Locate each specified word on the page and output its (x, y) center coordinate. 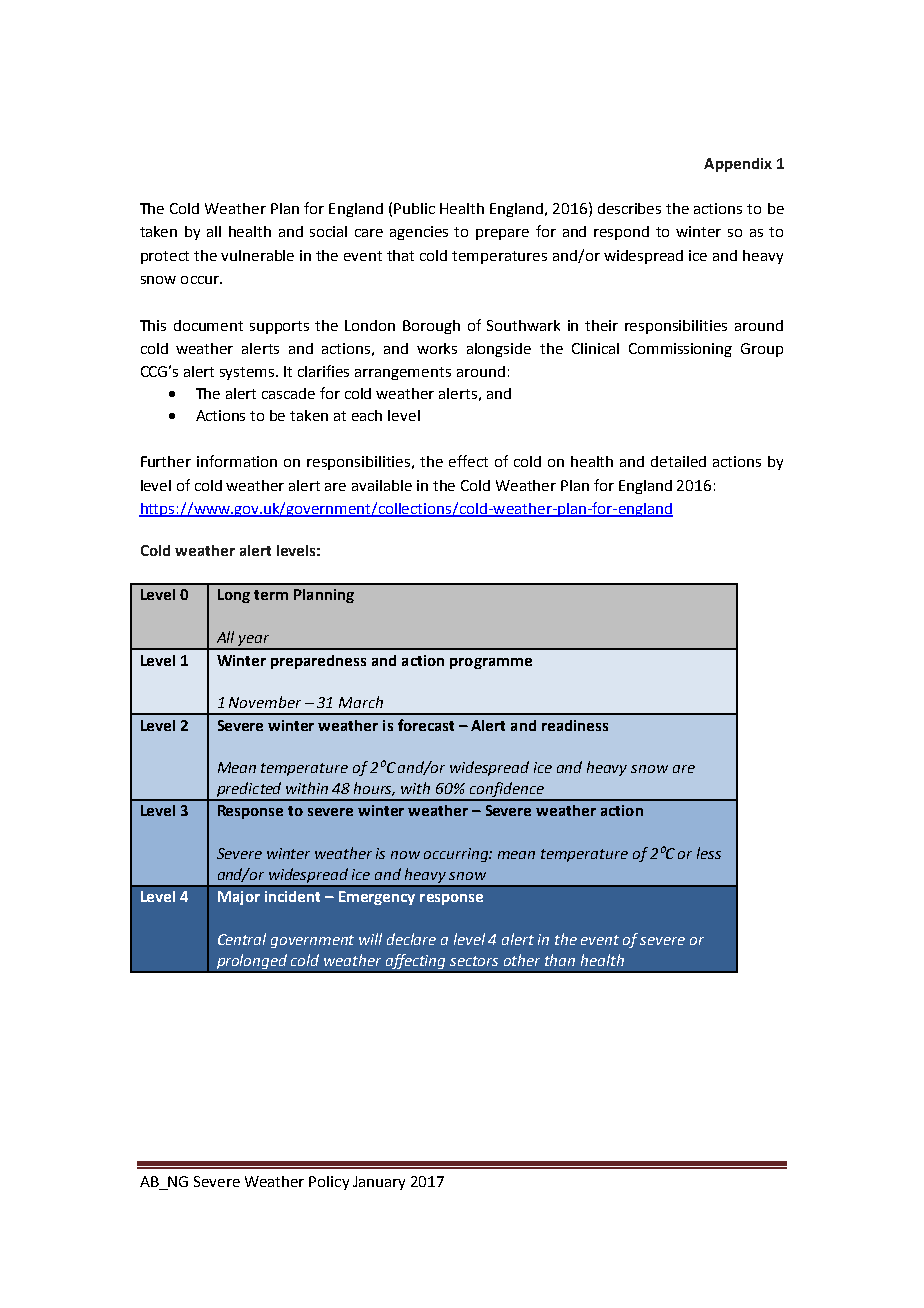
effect (468, 461)
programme (491, 663)
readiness (575, 725)
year (254, 642)
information (237, 461)
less (709, 853)
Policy (329, 1183)
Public (414, 208)
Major (239, 898)
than (560, 960)
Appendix (738, 165)
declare (411, 939)
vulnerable (257, 255)
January (379, 1183)
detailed (678, 461)
